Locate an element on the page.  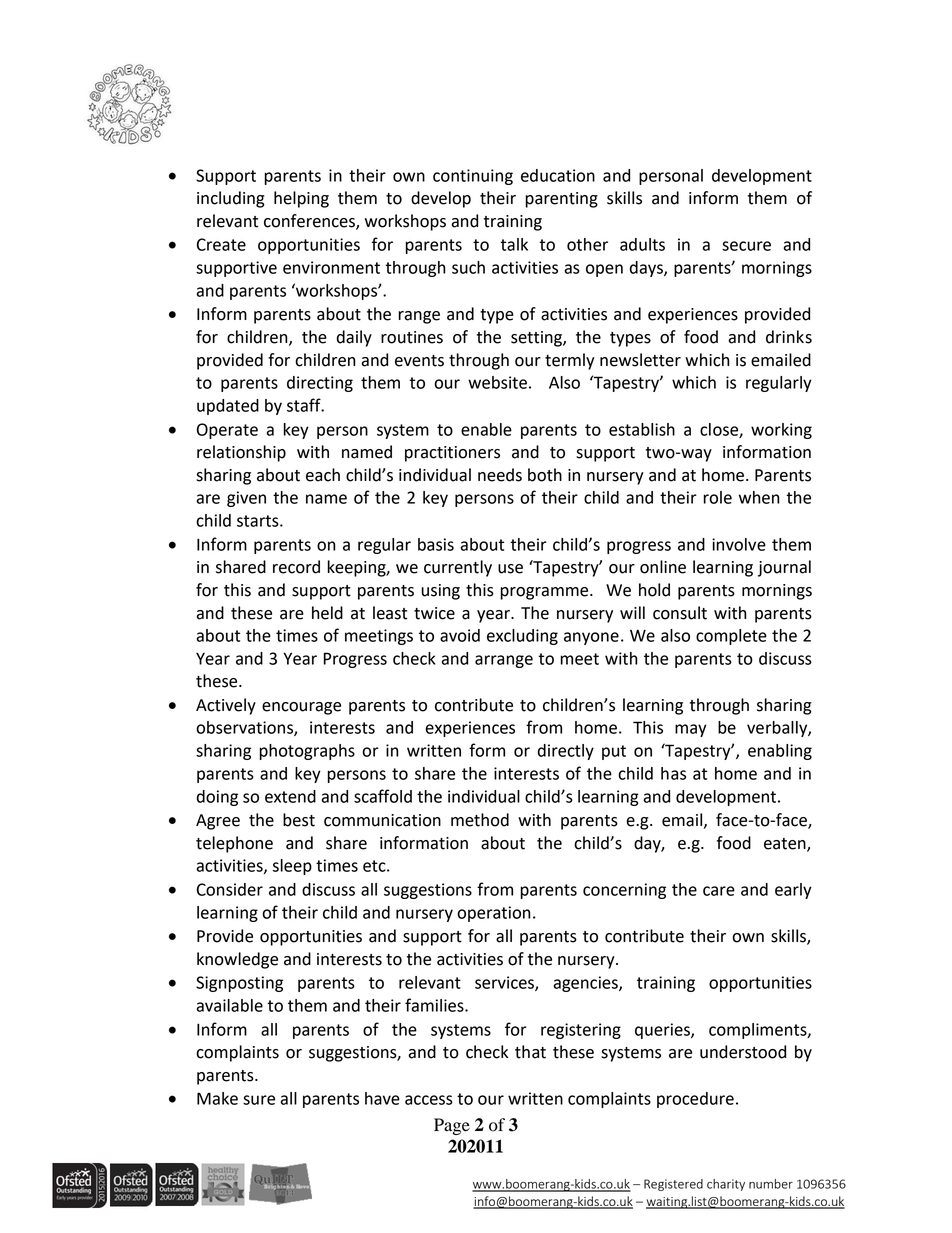
care is located at coordinates (719, 891).
